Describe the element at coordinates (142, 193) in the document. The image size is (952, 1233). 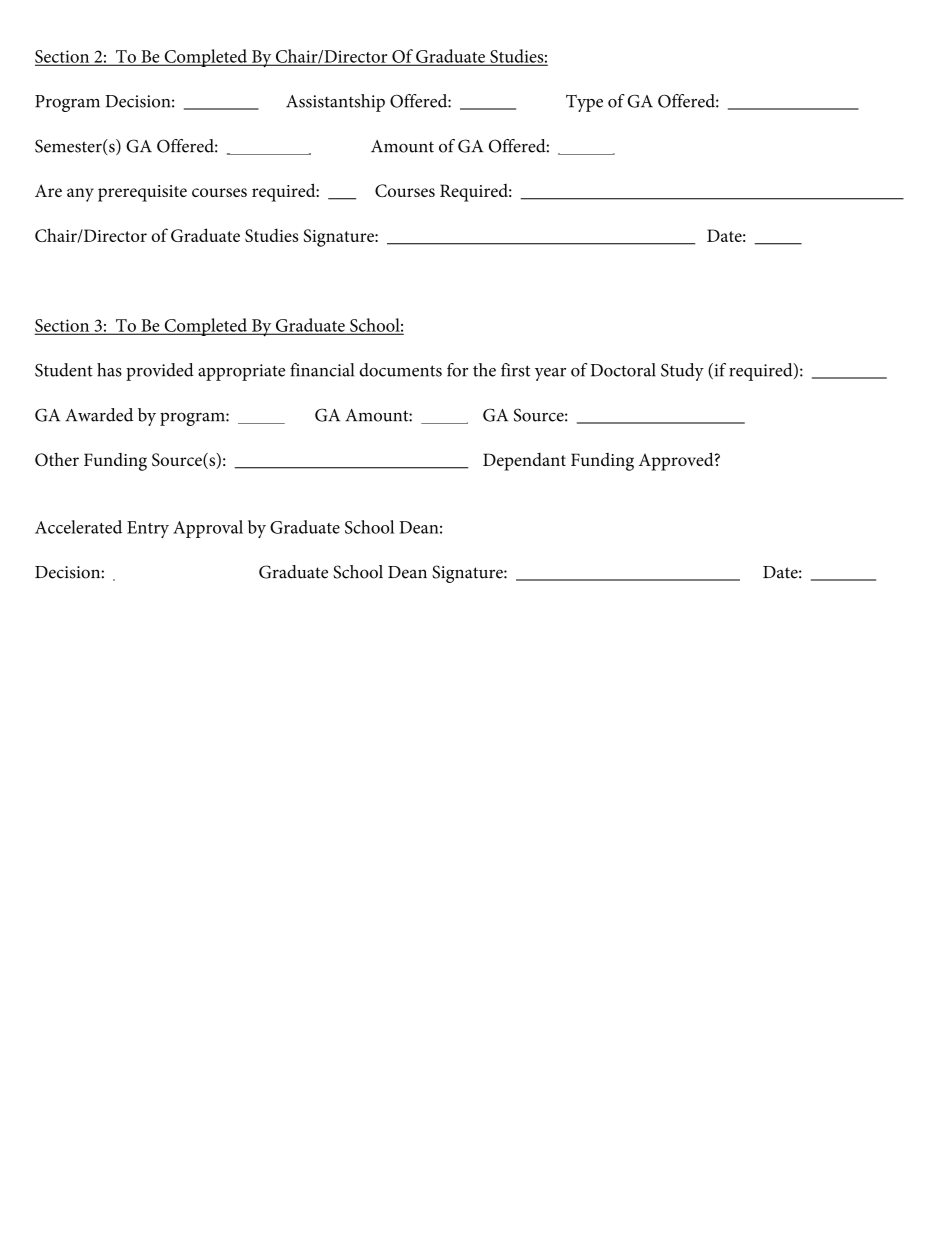
I see `prerequisite` at that location.
